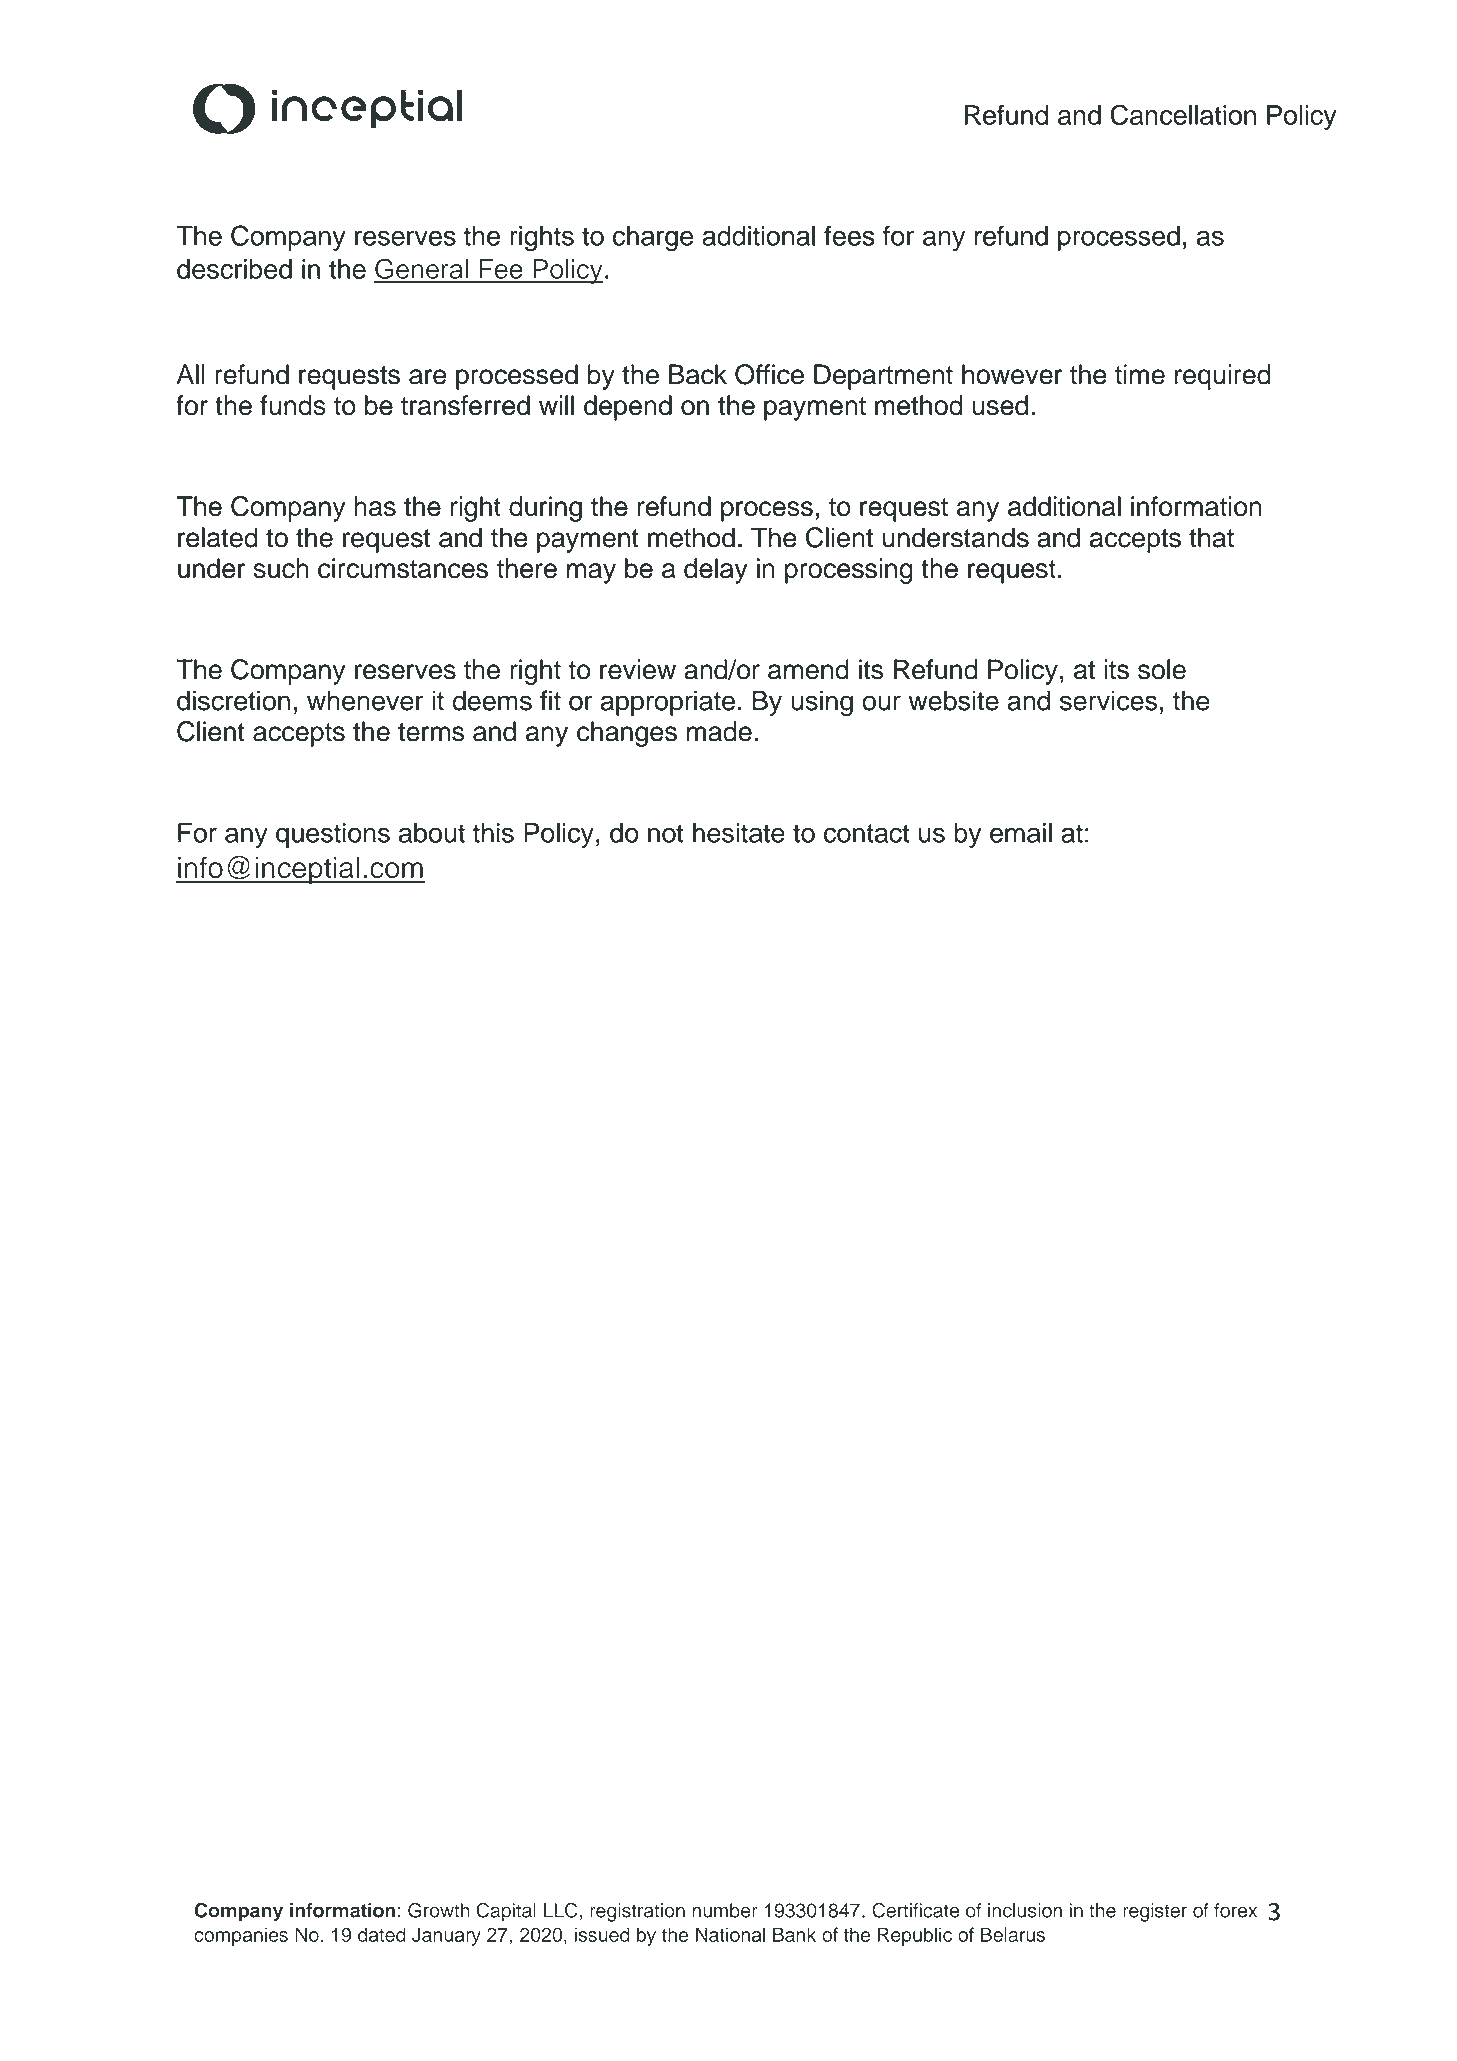 Image resolution: width=1457 pixels, height=2061 pixels. What do you see at coordinates (1183, 114) in the screenshot?
I see `Cancellation` at bounding box center [1183, 114].
